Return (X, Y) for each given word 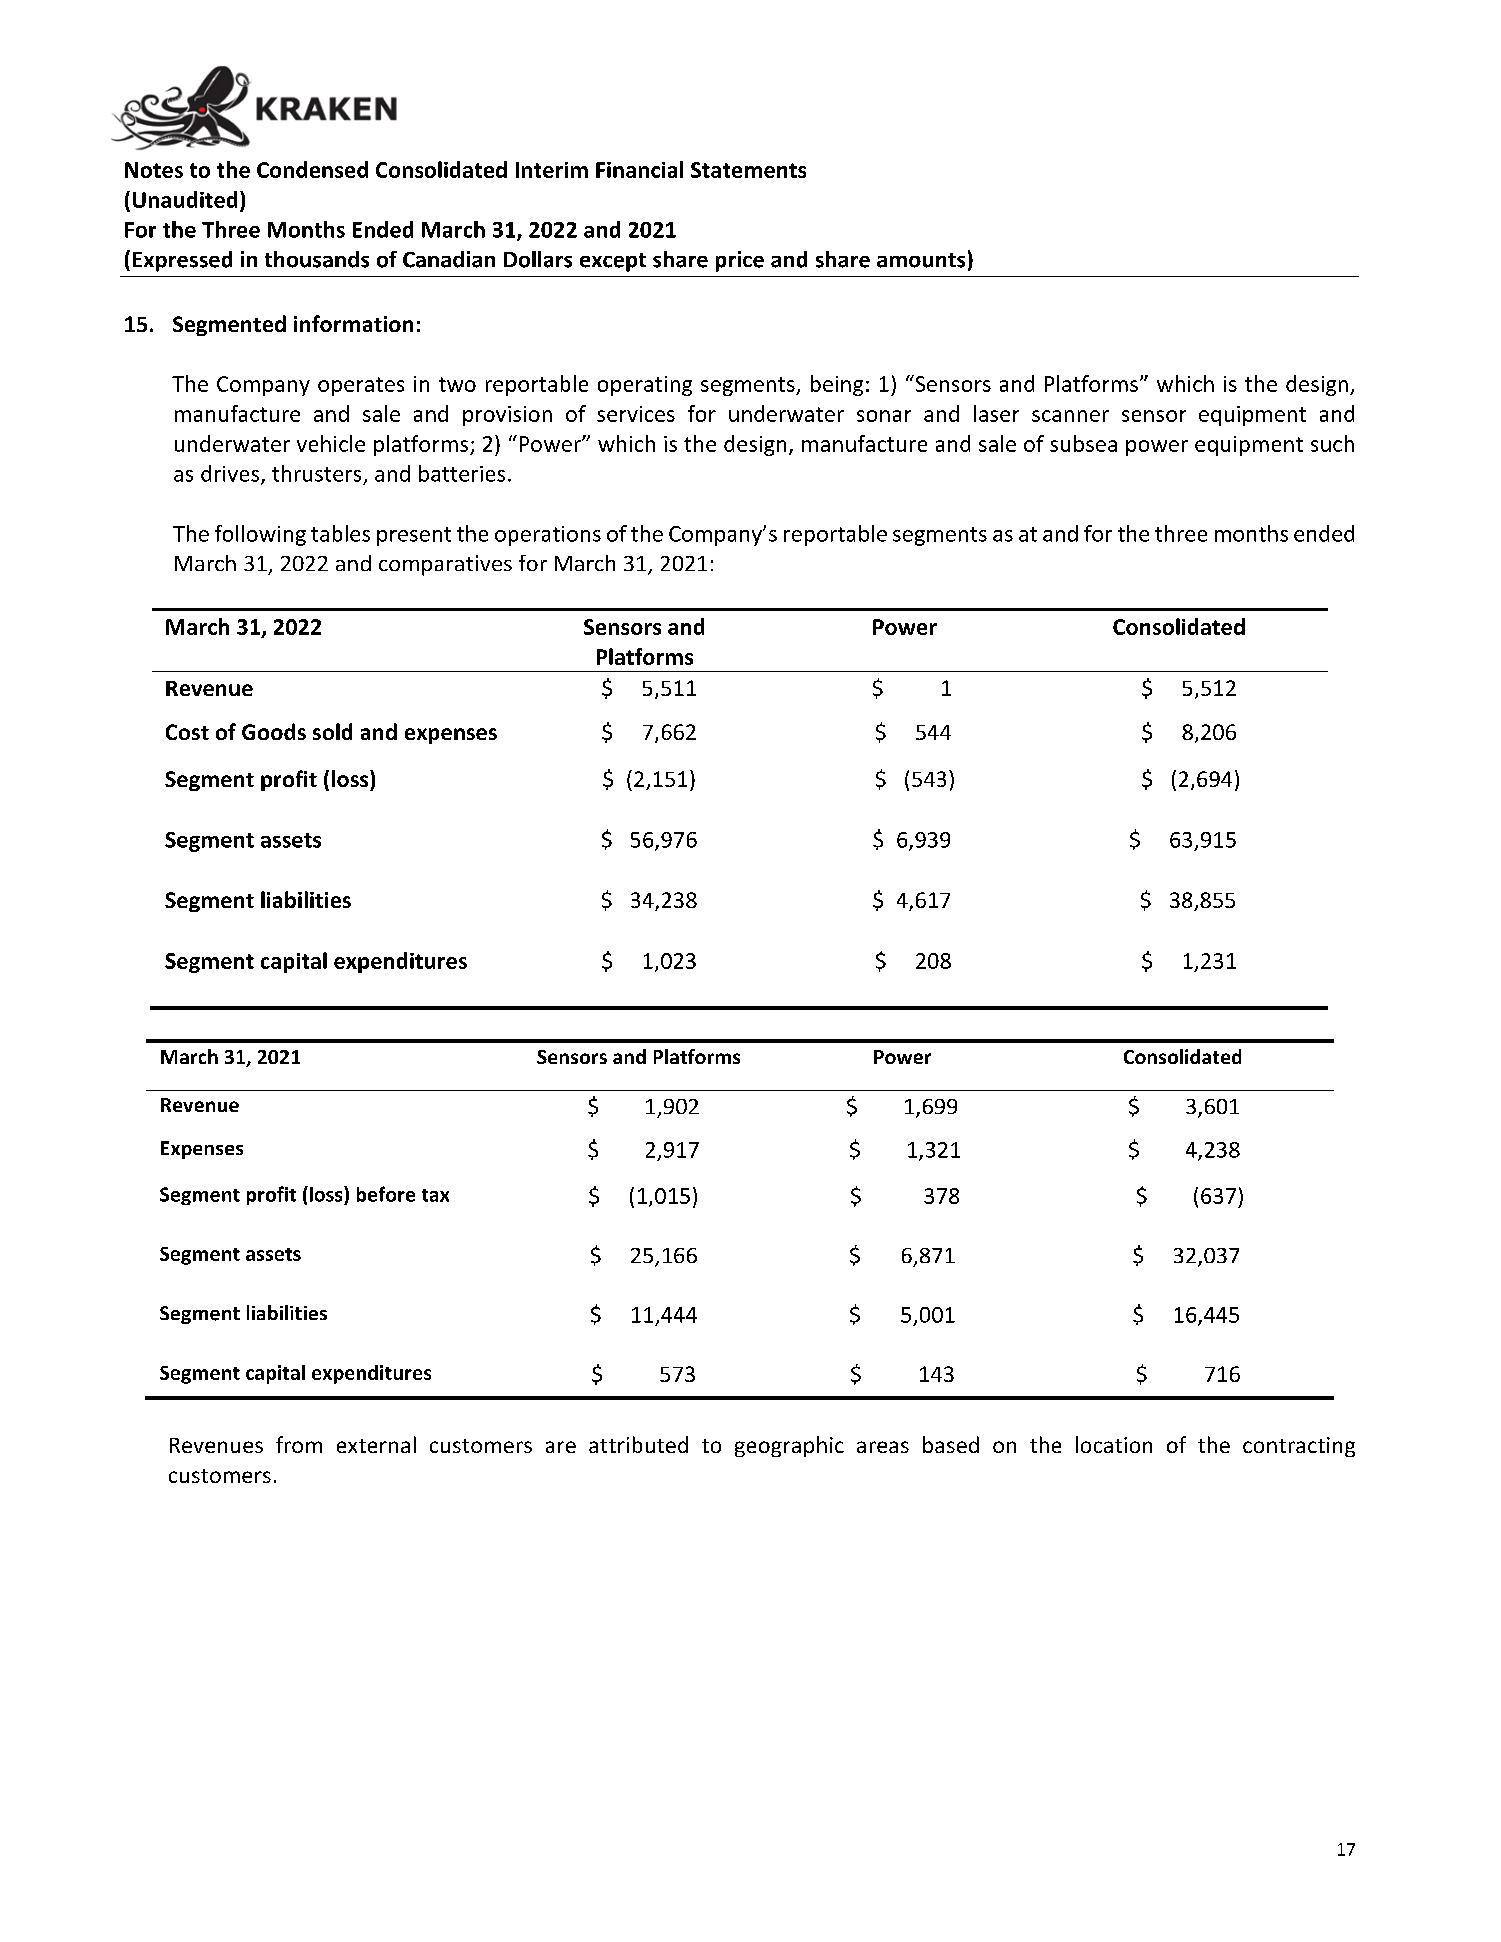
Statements (748, 170)
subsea (1083, 443)
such (1332, 443)
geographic (789, 1446)
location (1114, 1444)
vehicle (331, 443)
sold (332, 731)
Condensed (312, 169)
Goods (274, 731)
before (386, 1194)
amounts (921, 260)
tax (435, 1195)
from (299, 1444)
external (376, 1444)
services (636, 414)
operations (548, 536)
